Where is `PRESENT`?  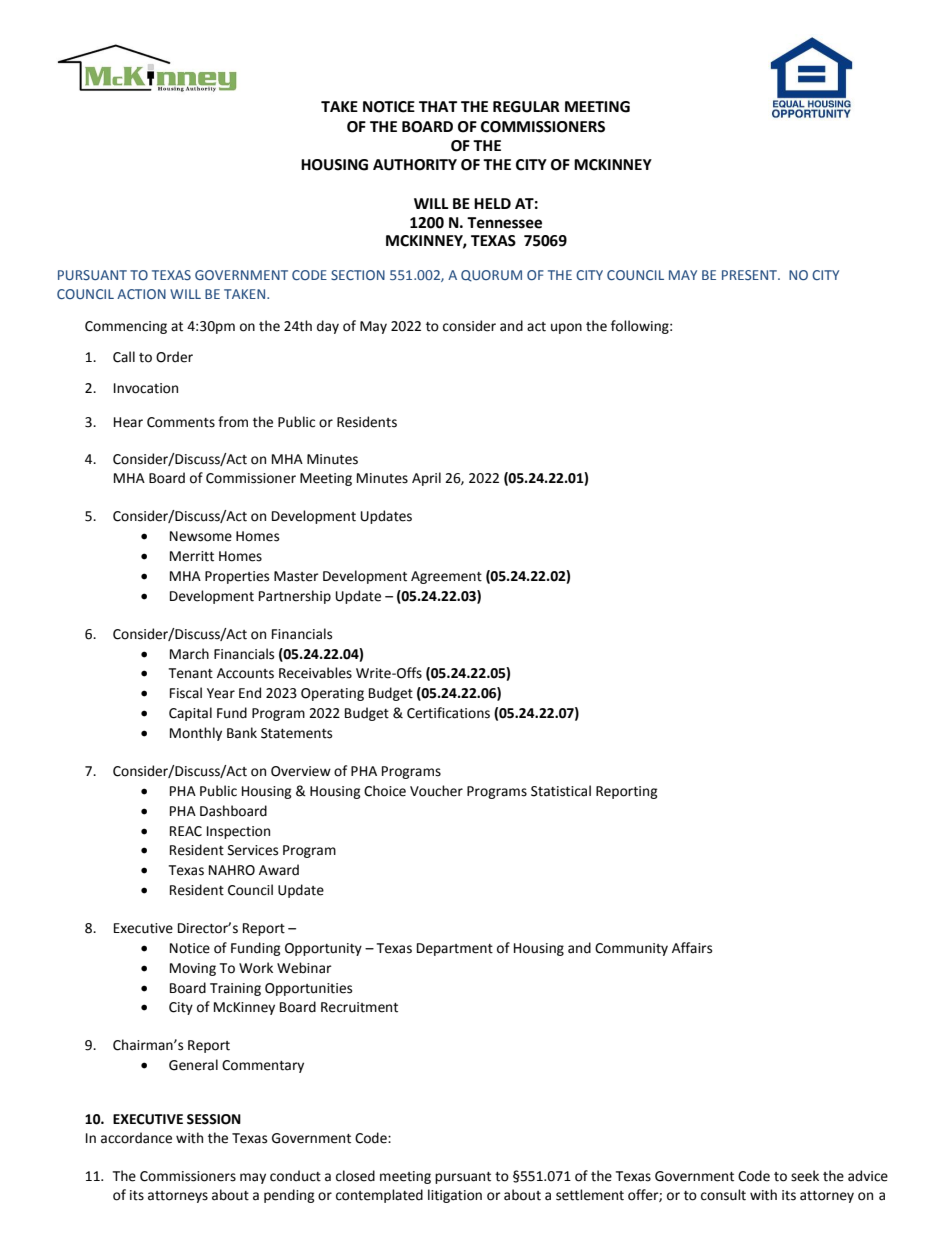 PRESENT is located at coordinates (751, 275).
